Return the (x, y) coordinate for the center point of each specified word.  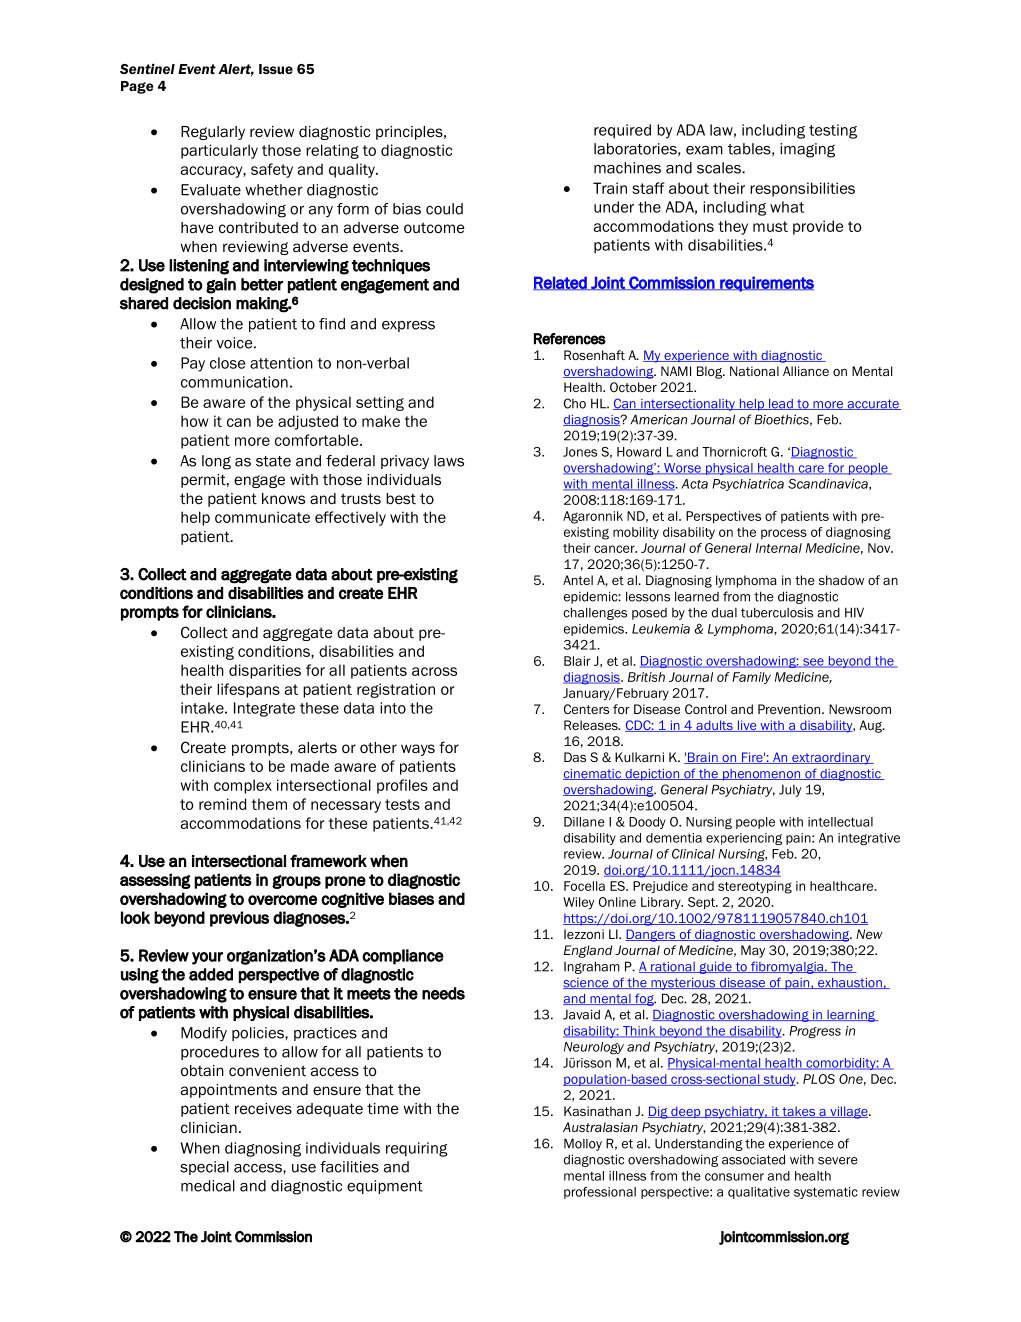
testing (833, 131)
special (204, 1168)
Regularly (213, 133)
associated (753, 1159)
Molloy (583, 1144)
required (622, 131)
